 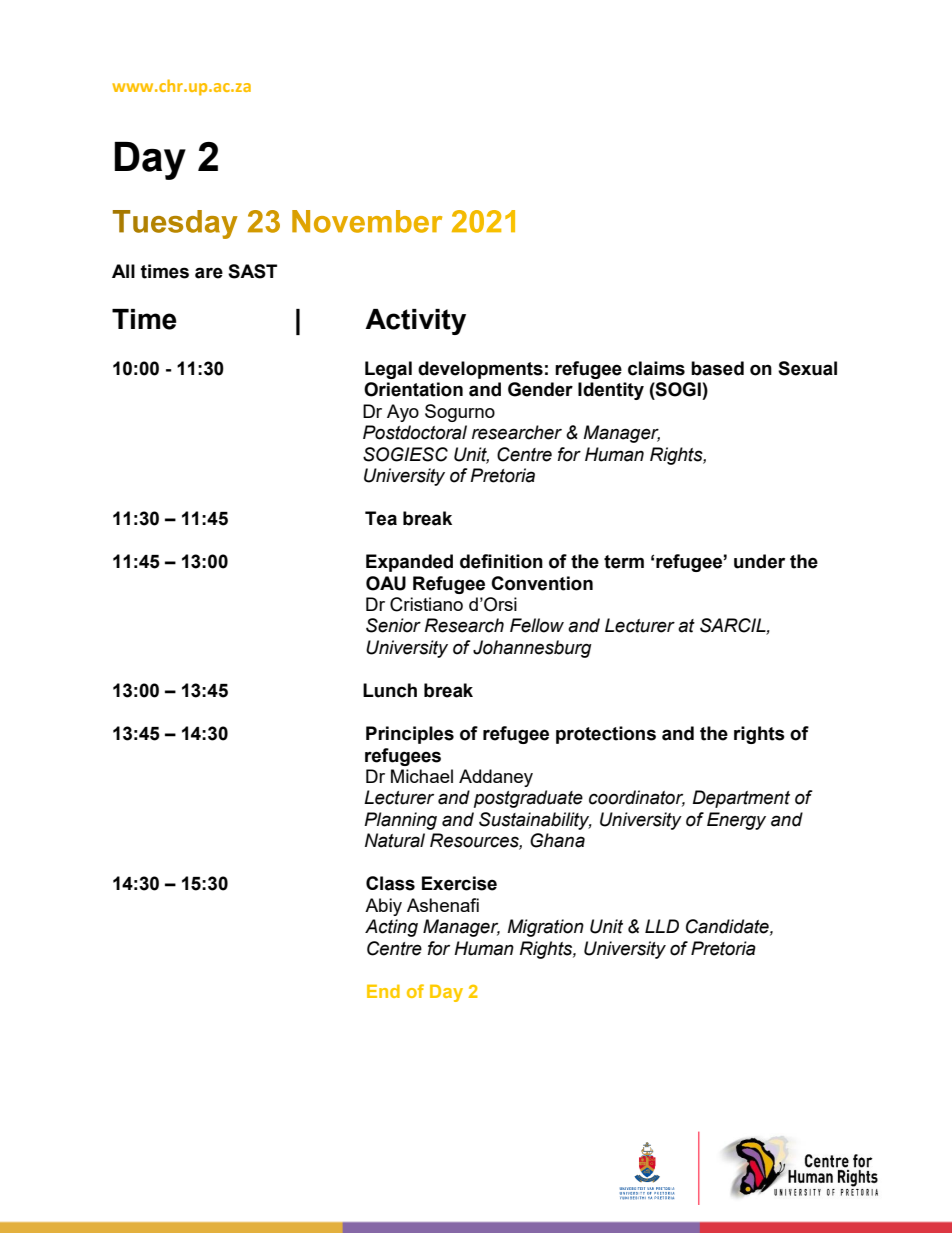 I want to click on Acting, so click(x=391, y=928).
